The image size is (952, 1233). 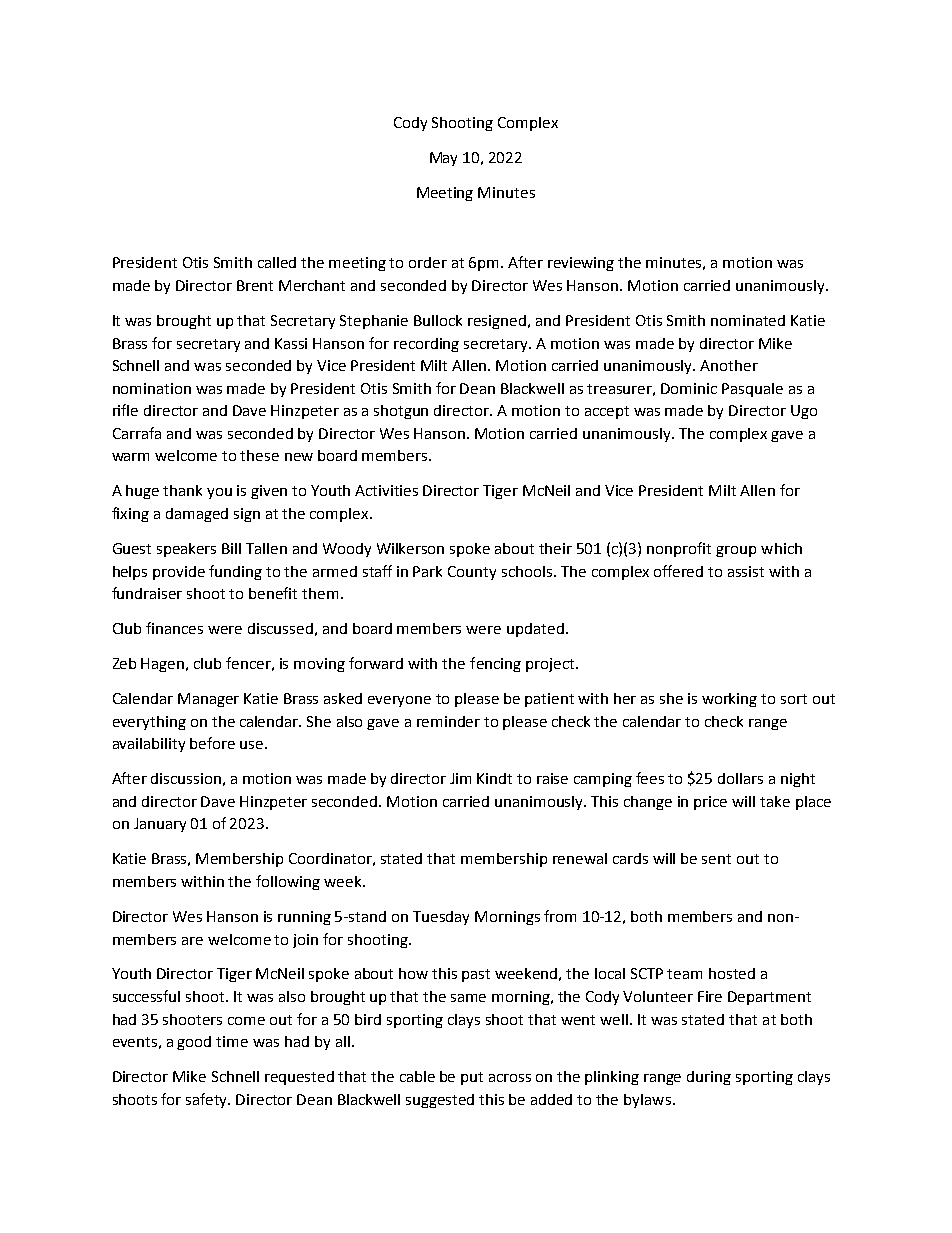 I want to click on during, so click(x=709, y=1078).
